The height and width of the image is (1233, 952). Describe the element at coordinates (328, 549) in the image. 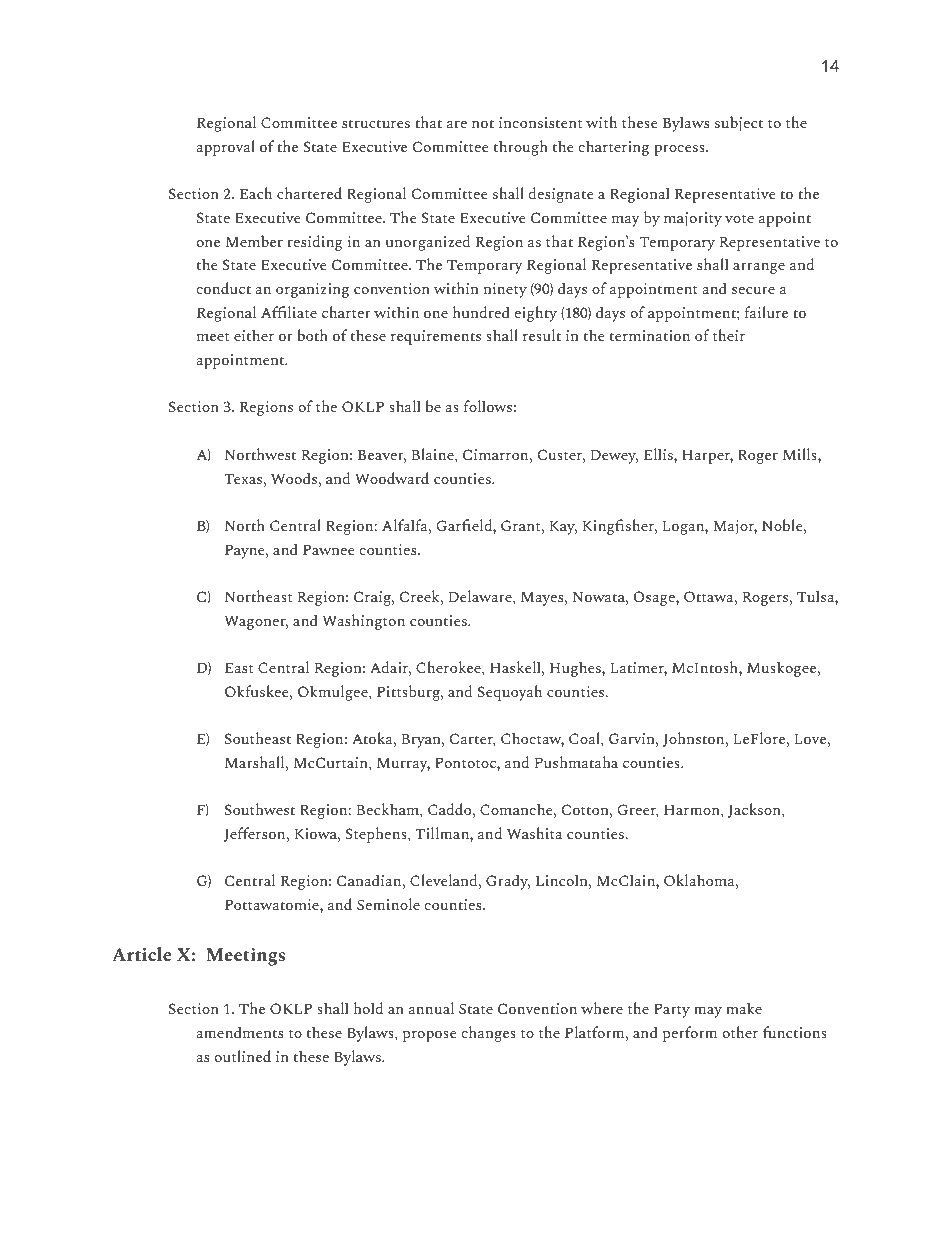

I see `Pawnee` at that location.
